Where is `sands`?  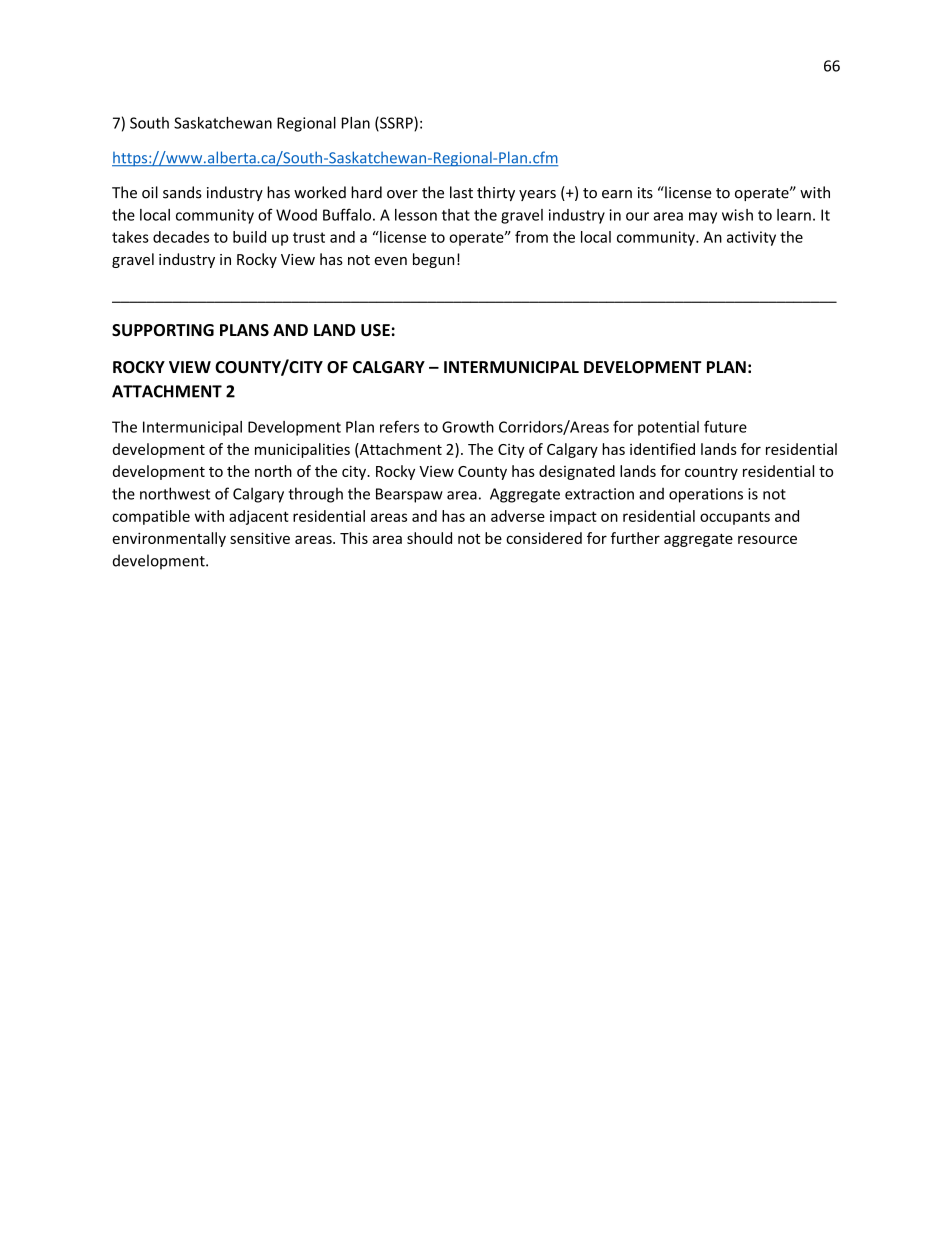 sands is located at coordinates (182, 192).
